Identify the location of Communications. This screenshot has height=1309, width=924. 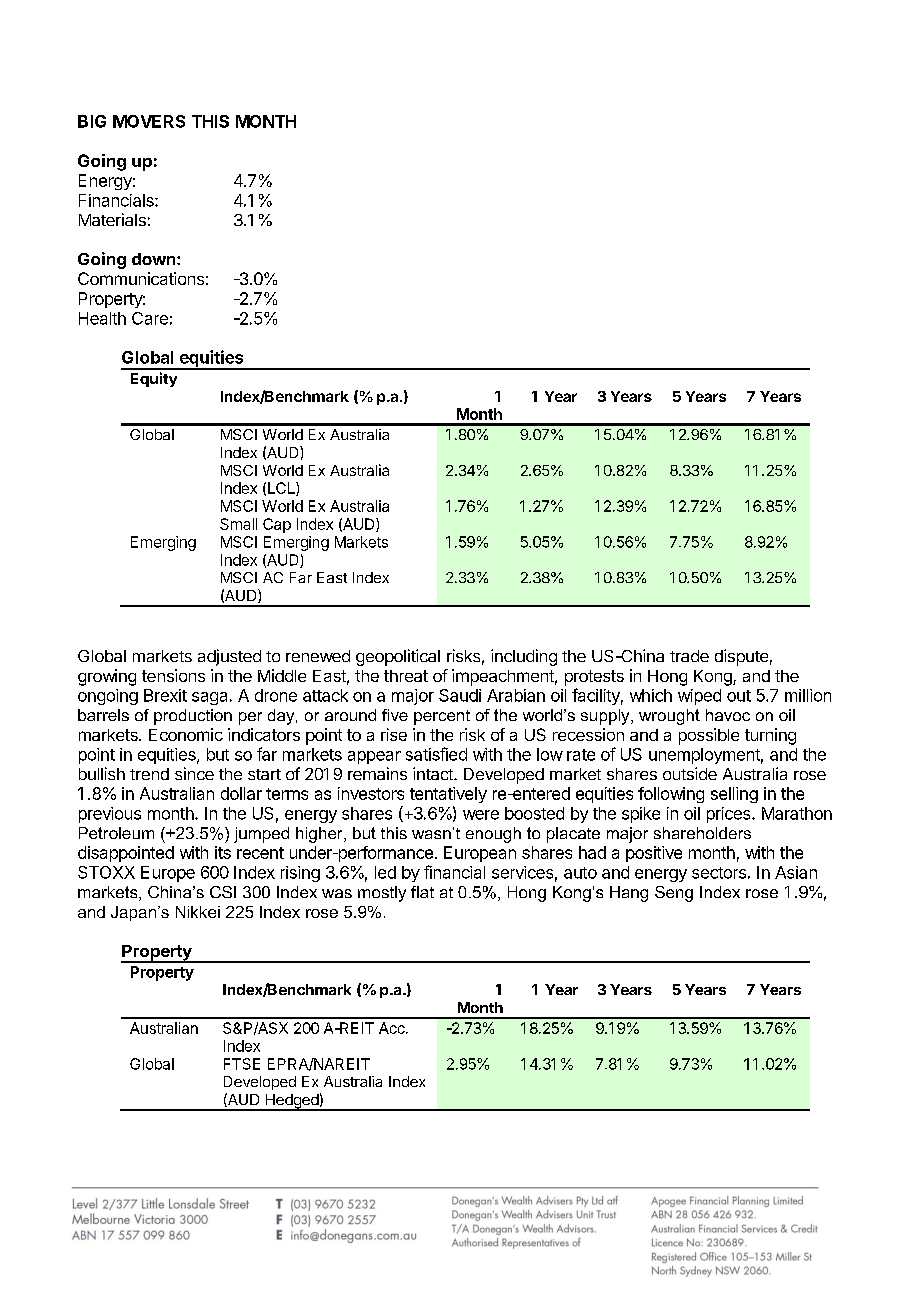
(141, 278).
